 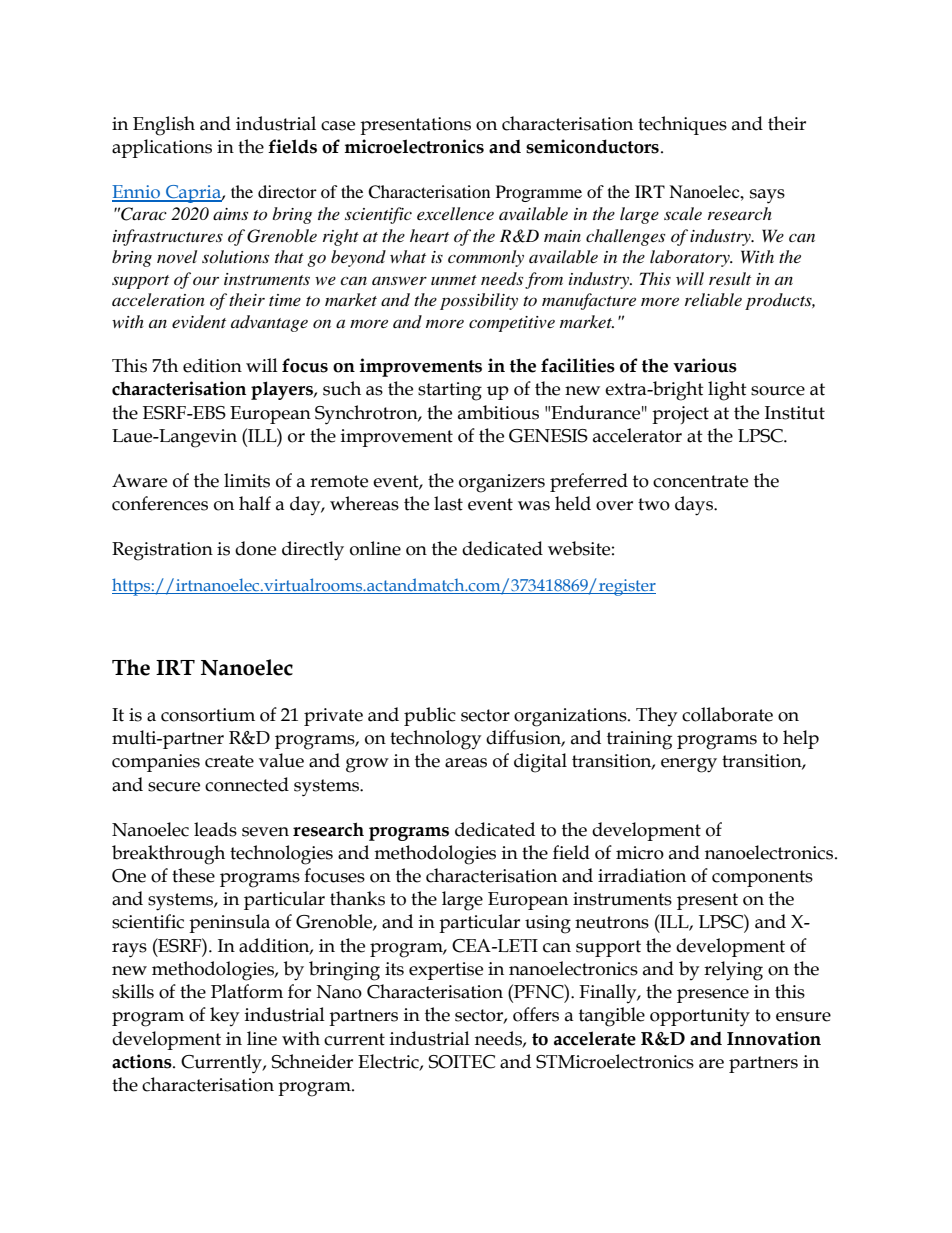 I want to click on offers, so click(x=536, y=1014).
